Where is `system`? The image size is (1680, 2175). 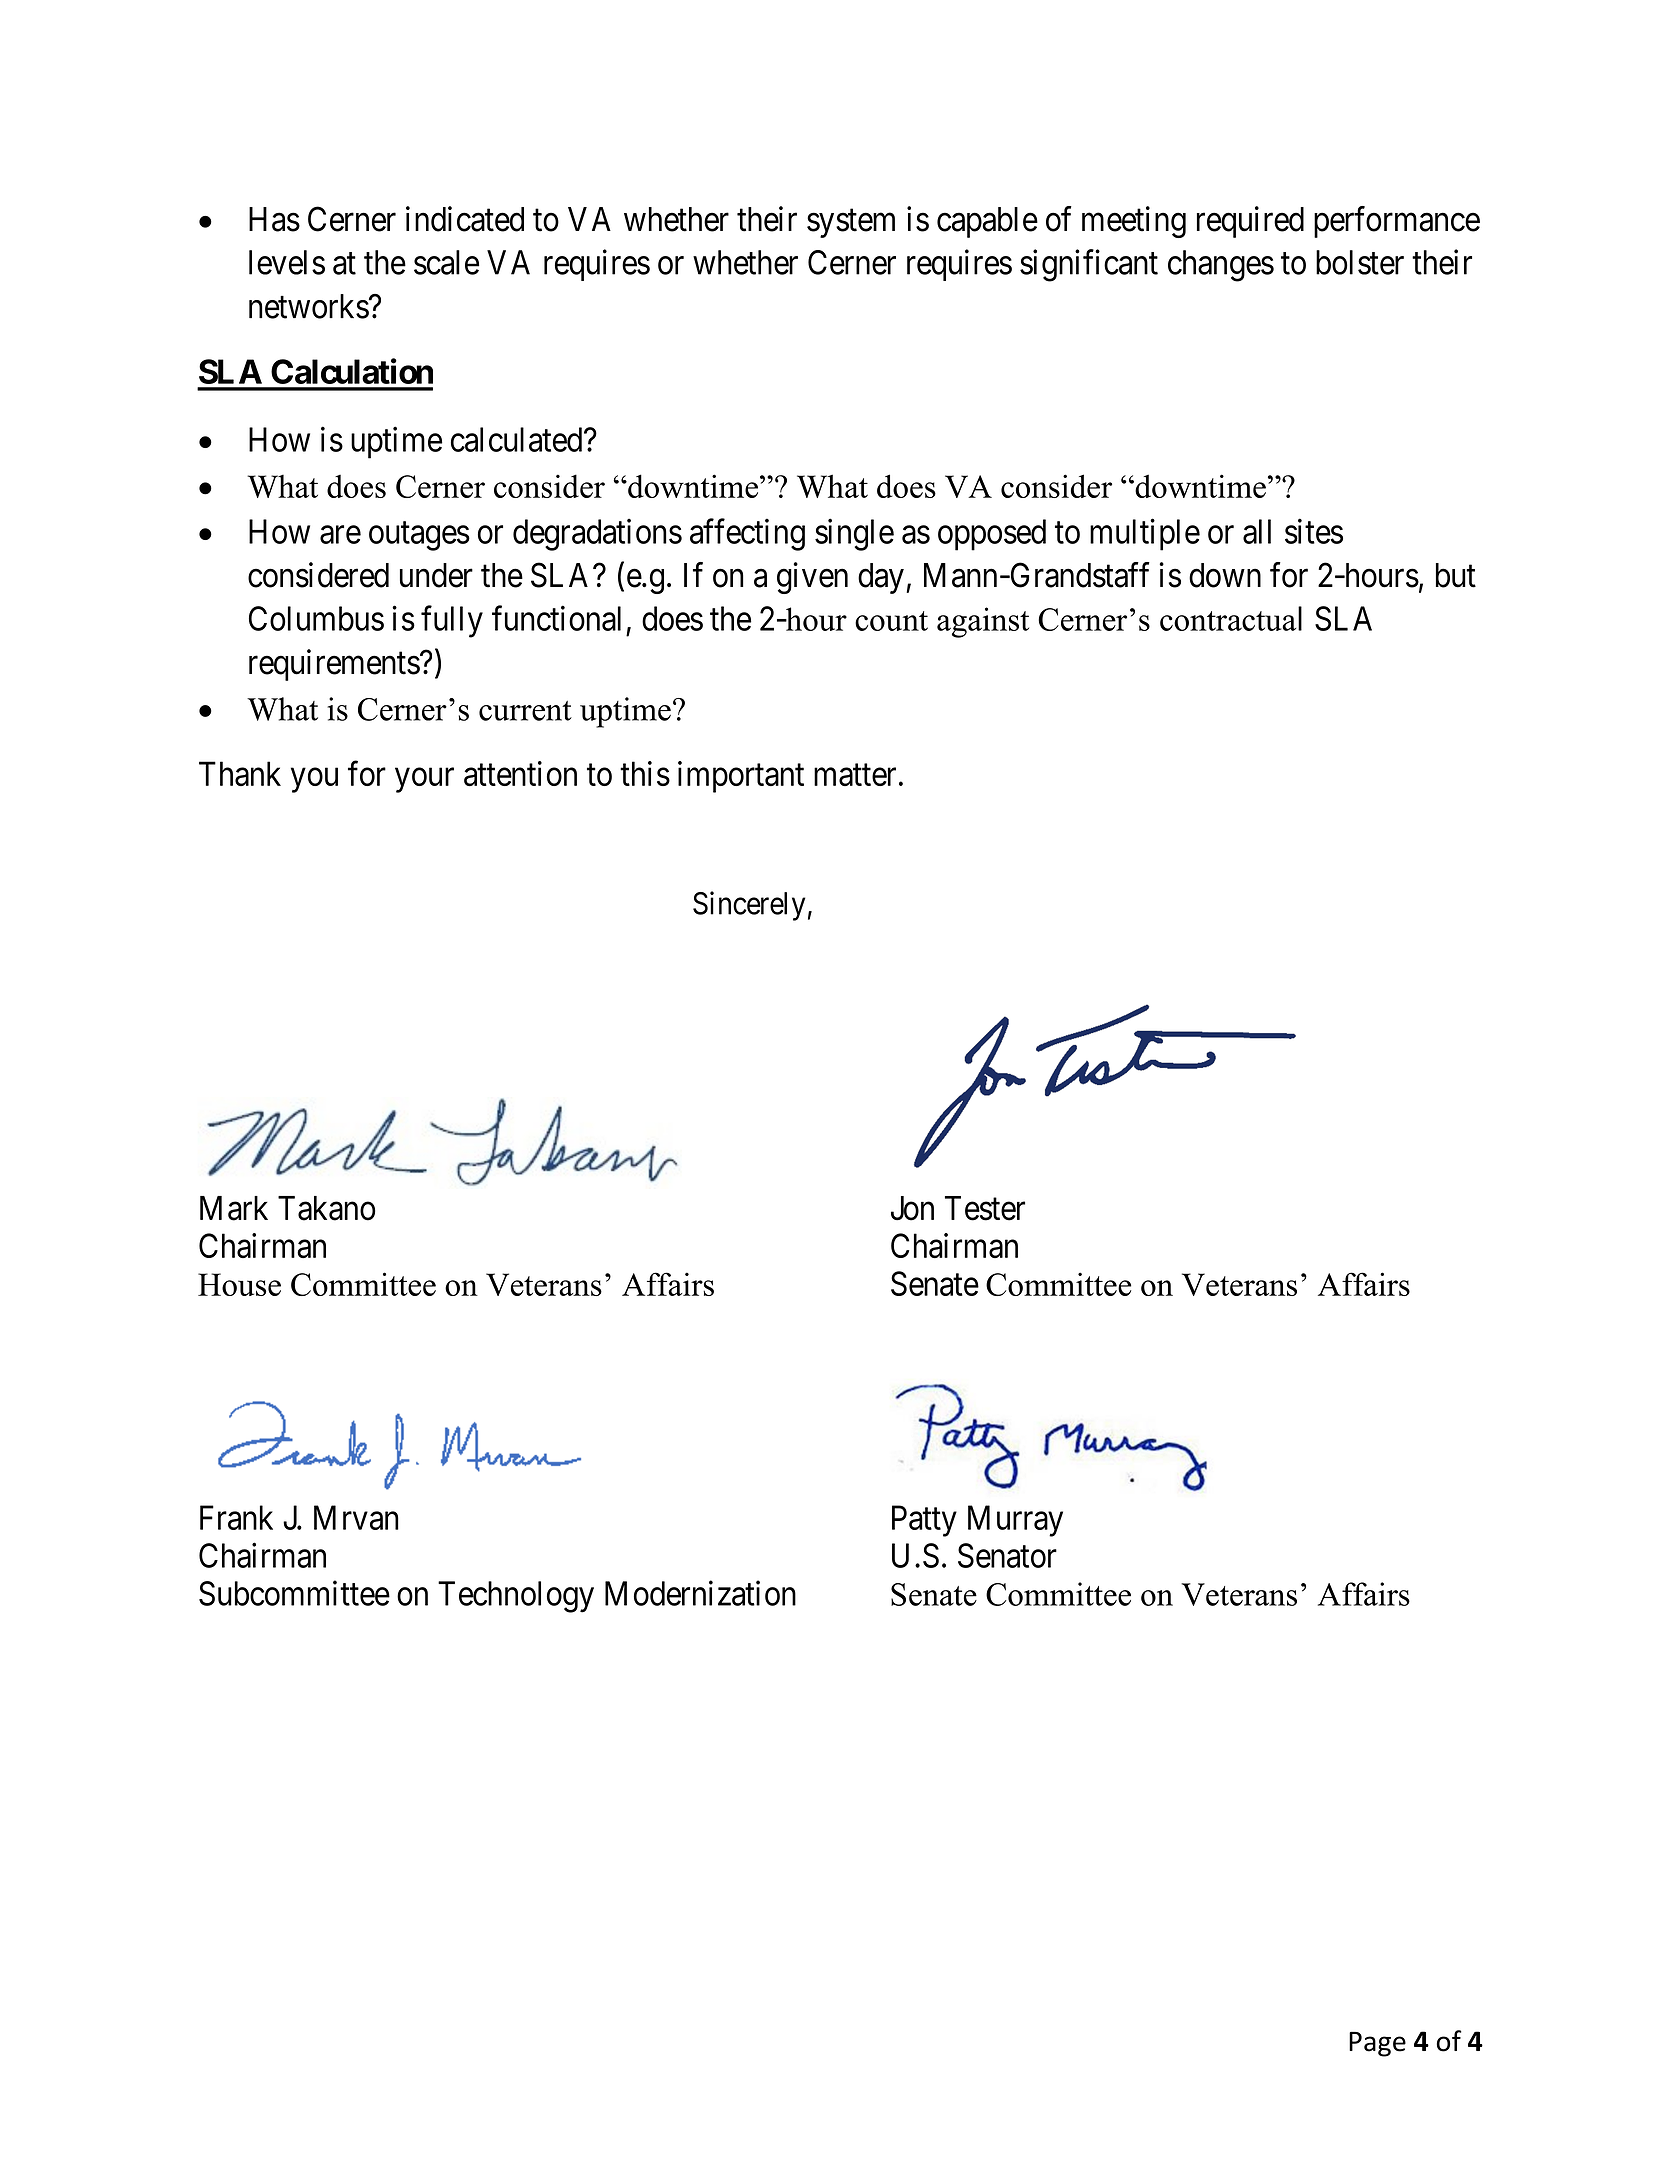
system is located at coordinates (851, 223).
